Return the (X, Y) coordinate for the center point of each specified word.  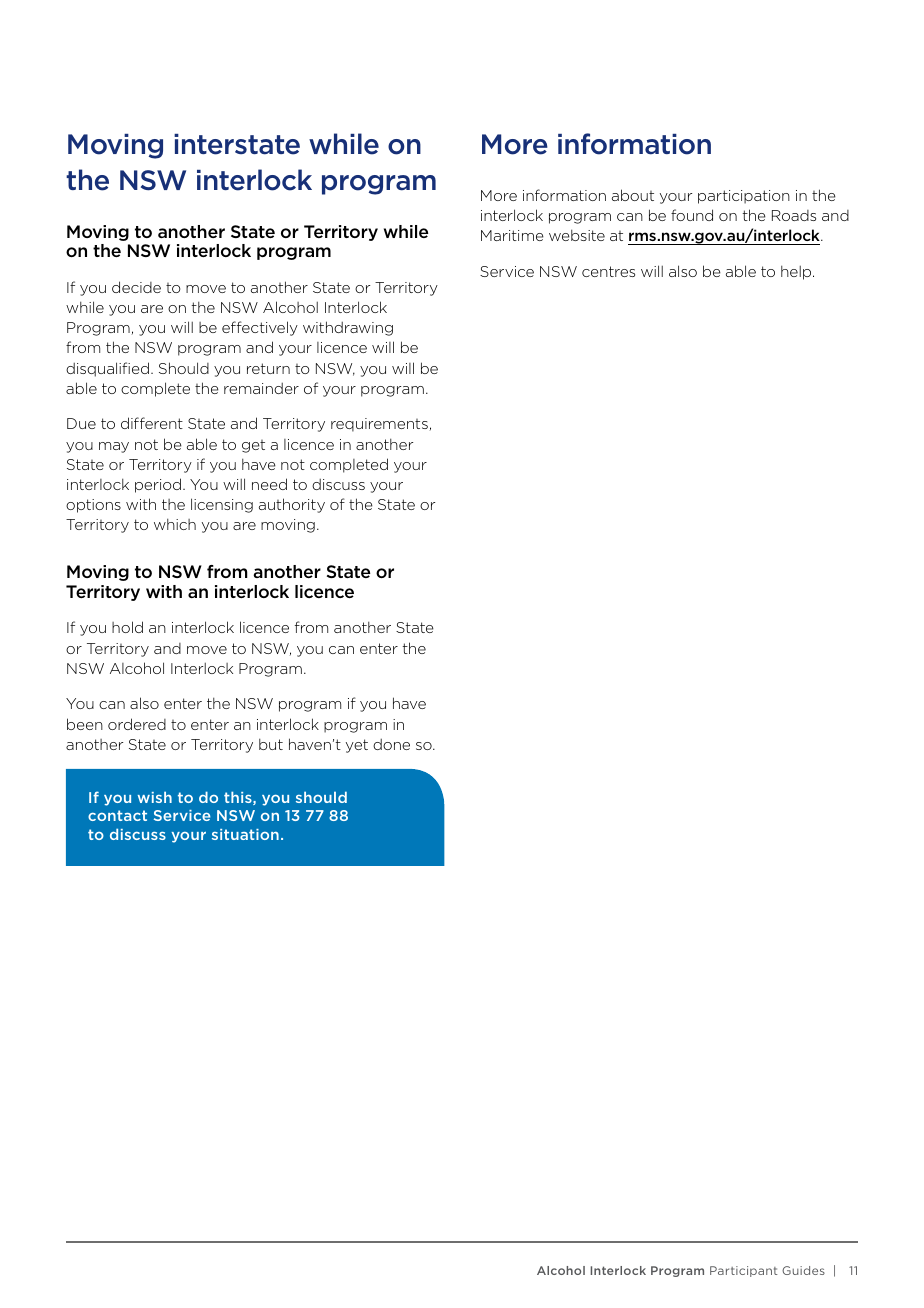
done (391, 744)
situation (245, 834)
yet (357, 746)
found (692, 215)
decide (136, 287)
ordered (137, 724)
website (577, 235)
